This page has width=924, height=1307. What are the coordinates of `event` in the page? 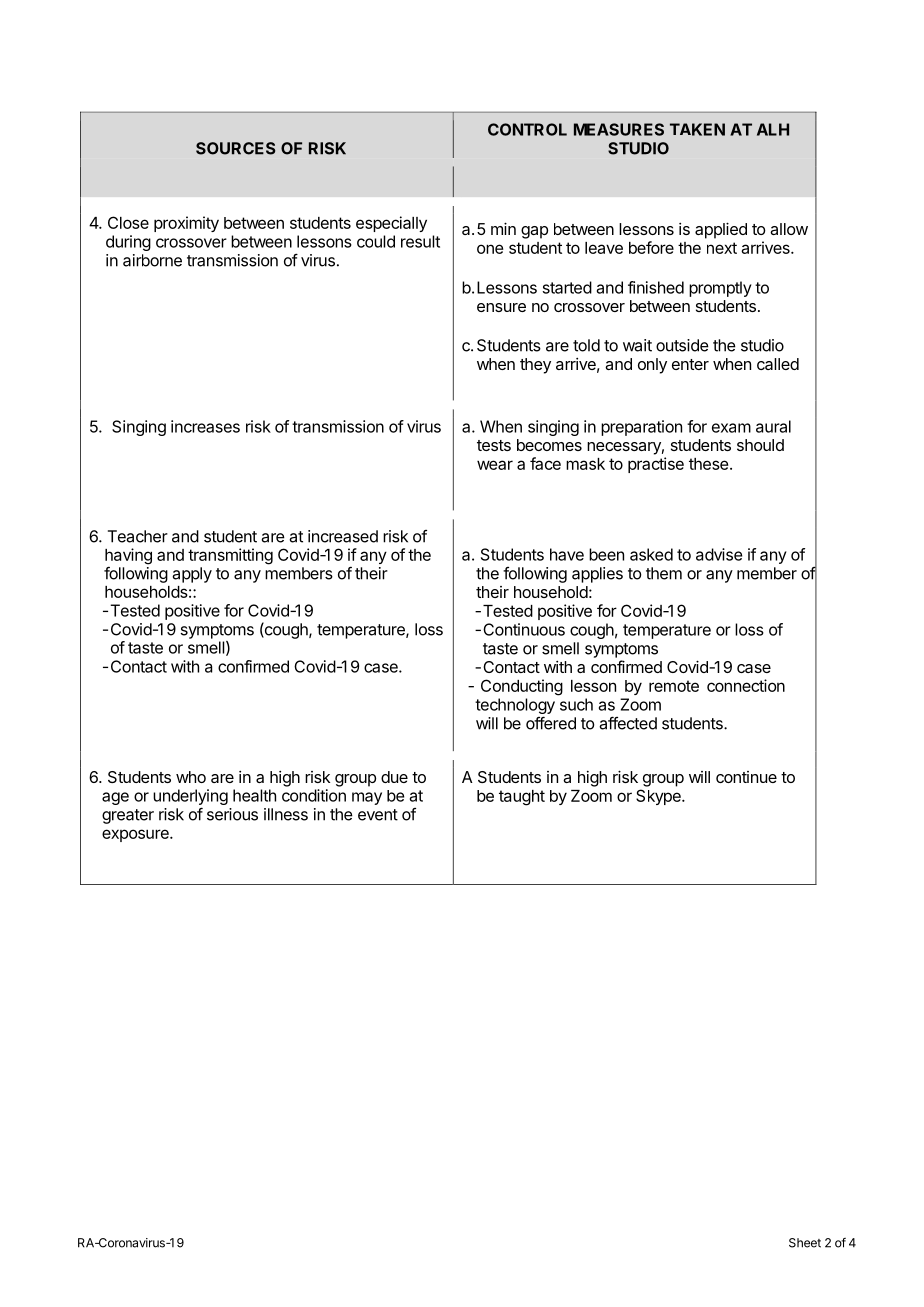 It's located at (378, 815).
